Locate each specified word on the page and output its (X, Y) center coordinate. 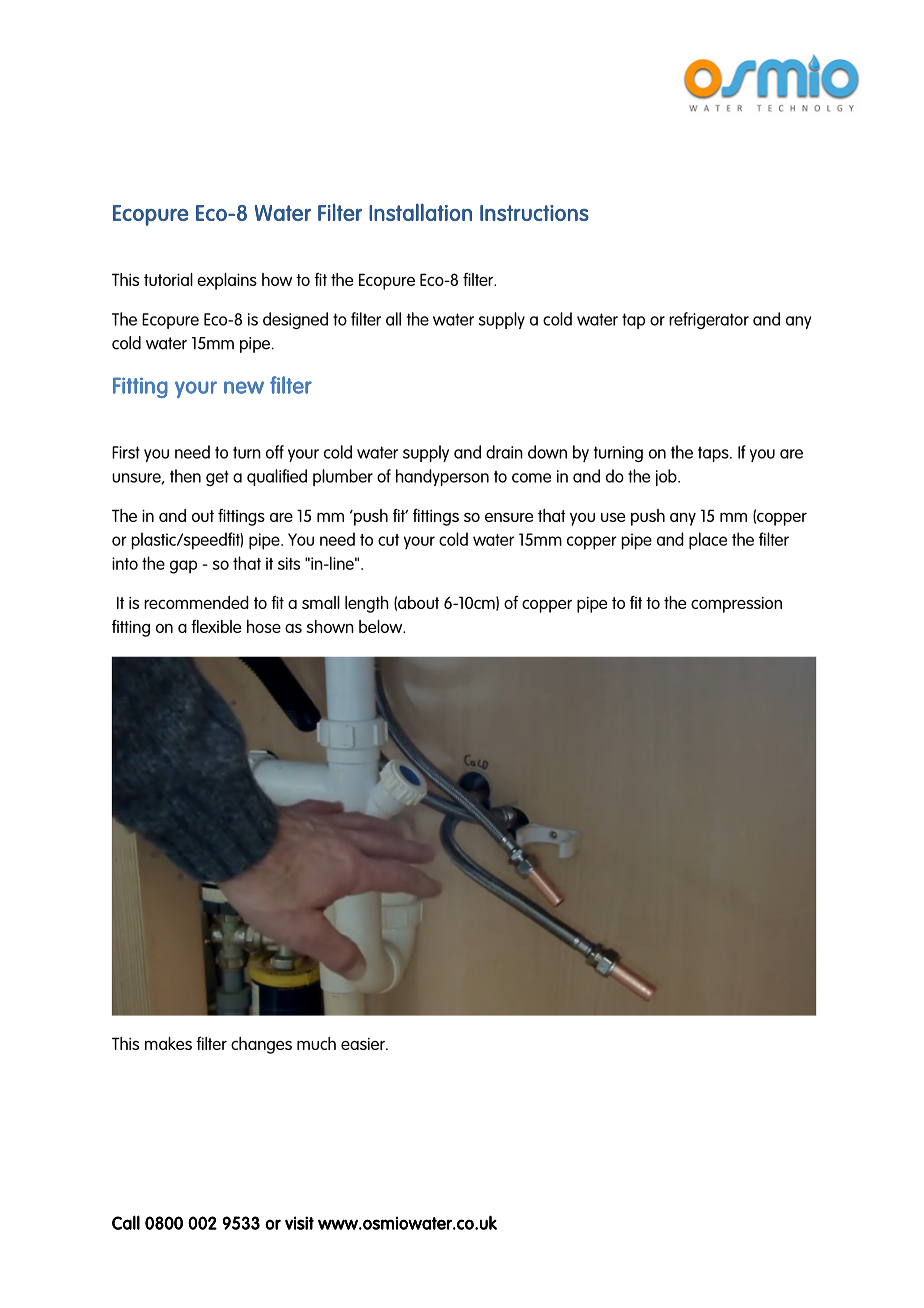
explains (227, 281)
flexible (216, 626)
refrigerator (709, 320)
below (382, 626)
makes (168, 1043)
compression (736, 605)
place (708, 541)
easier (364, 1044)
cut (388, 540)
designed (295, 320)
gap (183, 567)
